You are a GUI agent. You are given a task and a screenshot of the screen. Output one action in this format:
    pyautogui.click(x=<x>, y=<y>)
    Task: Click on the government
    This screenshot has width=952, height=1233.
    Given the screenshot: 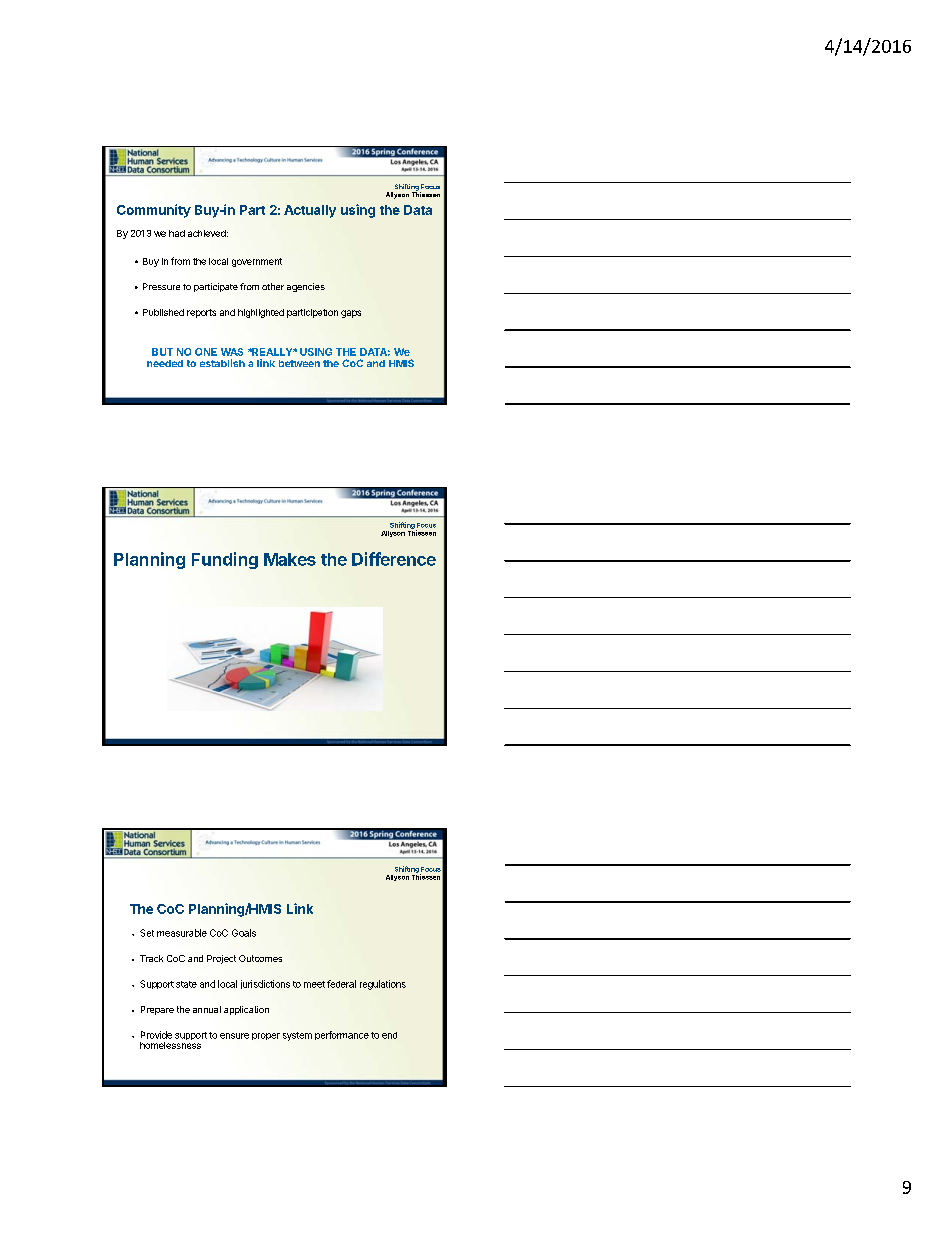 What is the action you would take?
    pyautogui.click(x=257, y=262)
